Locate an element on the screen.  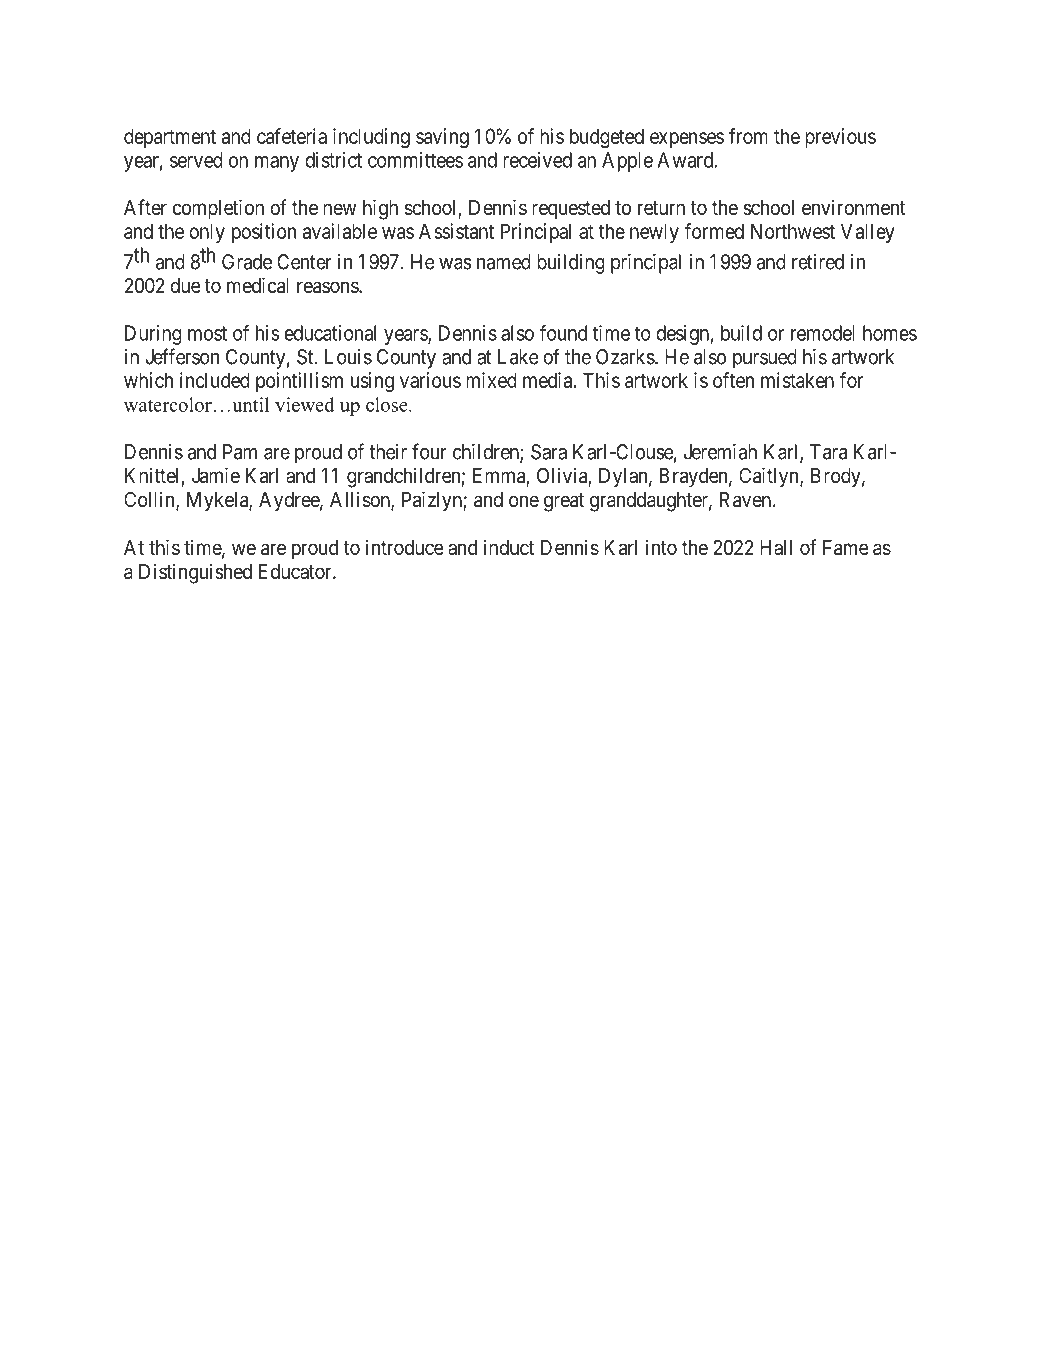
Sara is located at coordinates (549, 452).
